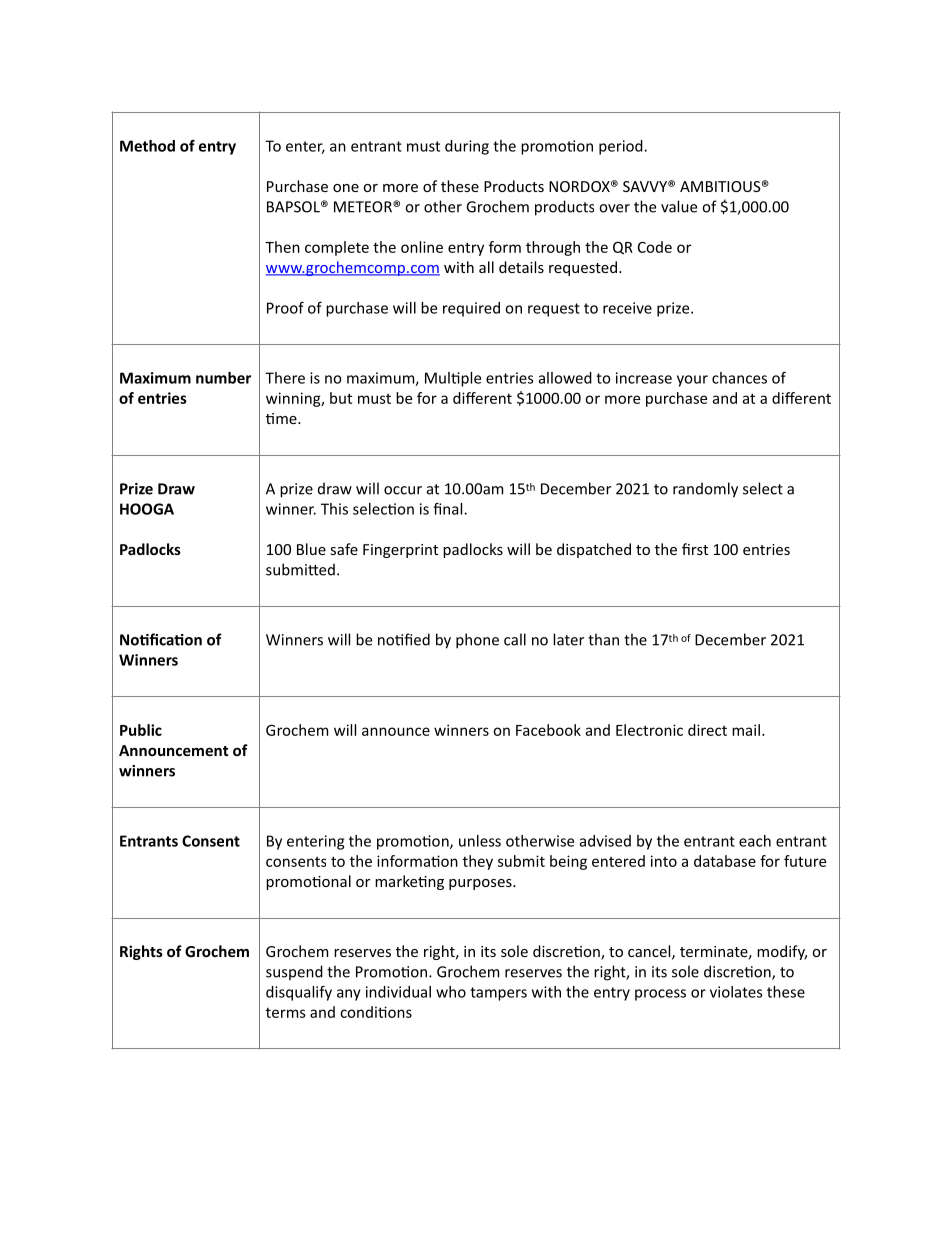 This screenshot has width=952, height=1233. I want to click on value, so click(679, 206).
